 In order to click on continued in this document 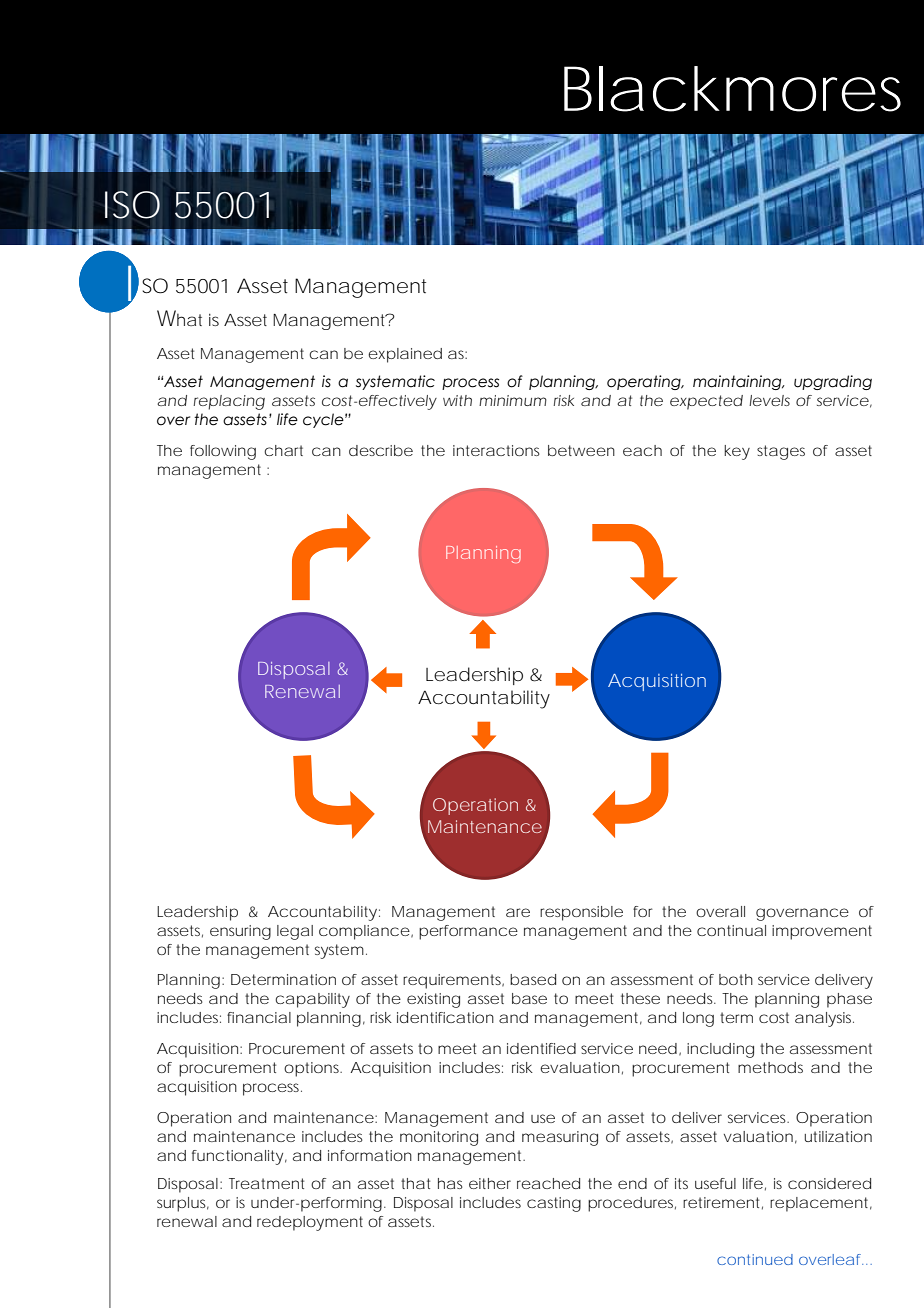, I will do `click(755, 1259)`.
